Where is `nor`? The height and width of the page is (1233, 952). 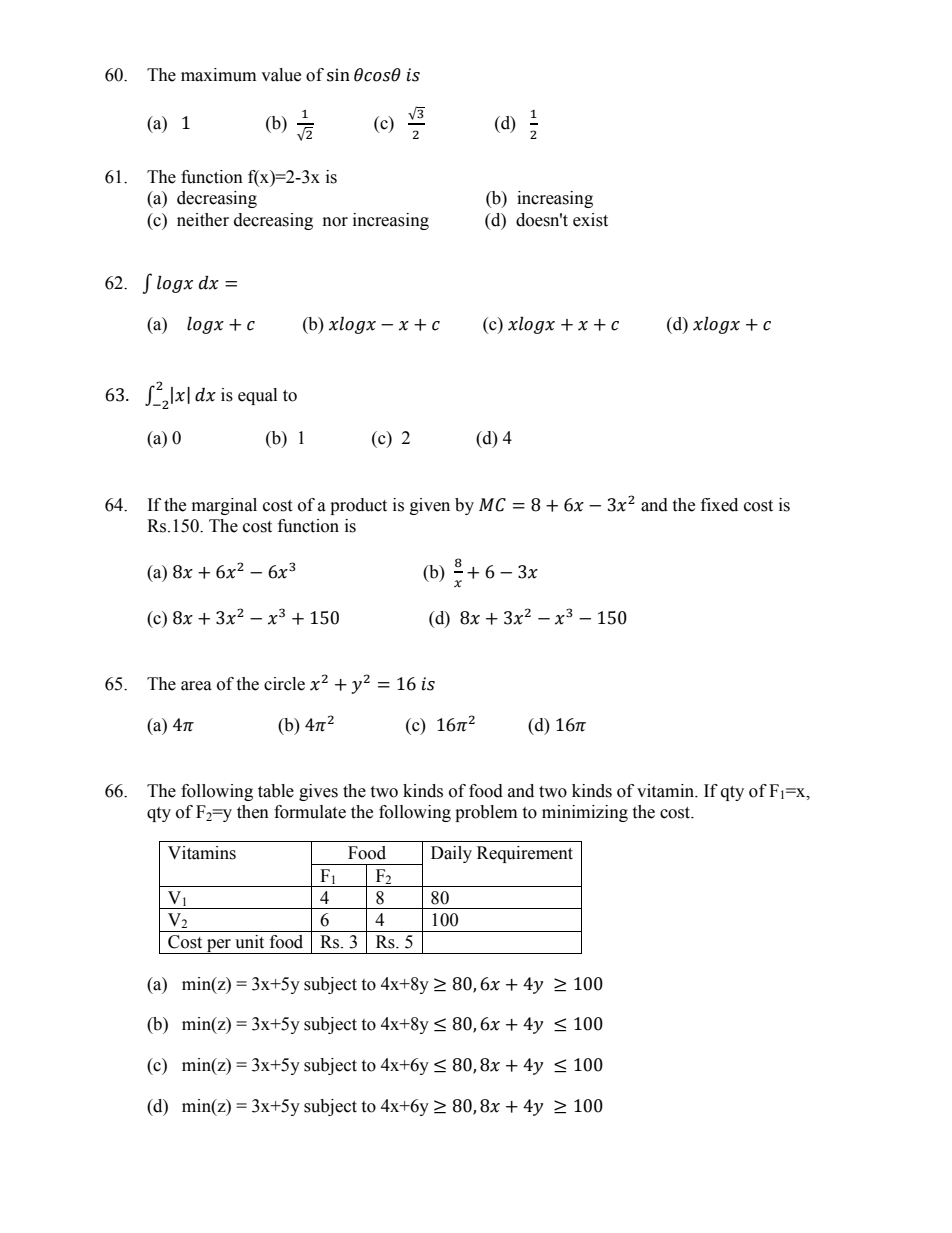 nor is located at coordinates (335, 222).
